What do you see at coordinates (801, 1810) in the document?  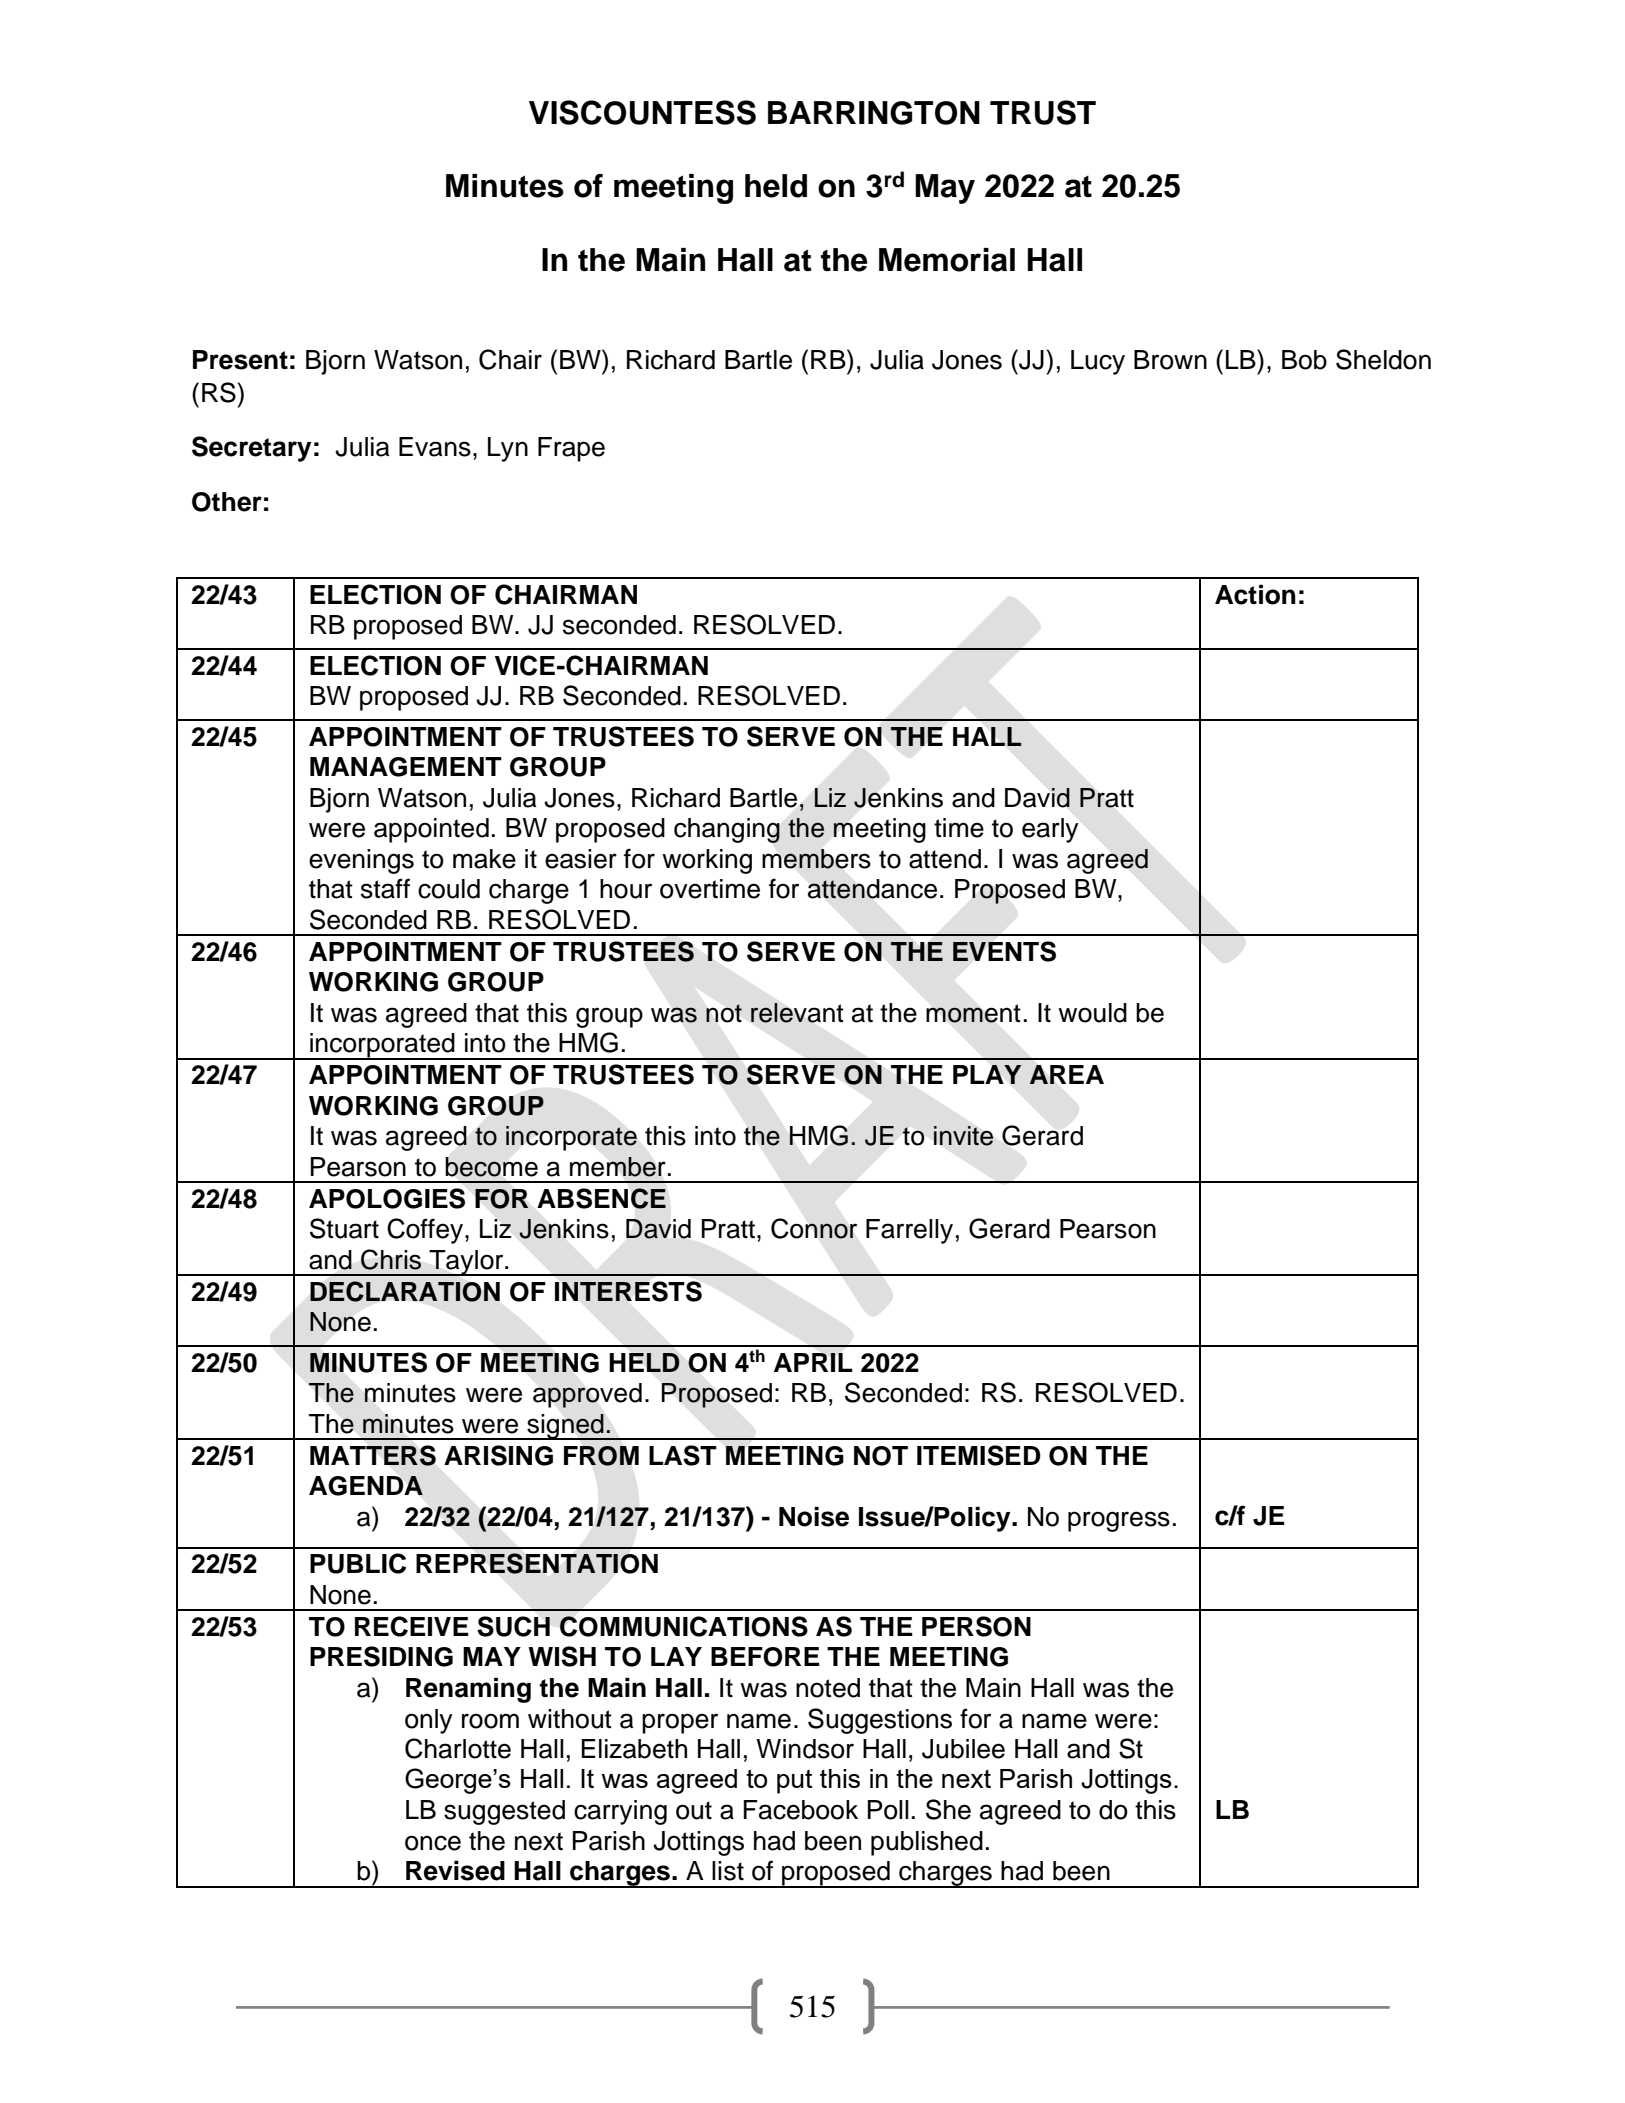 I see `Facebook` at bounding box center [801, 1810].
